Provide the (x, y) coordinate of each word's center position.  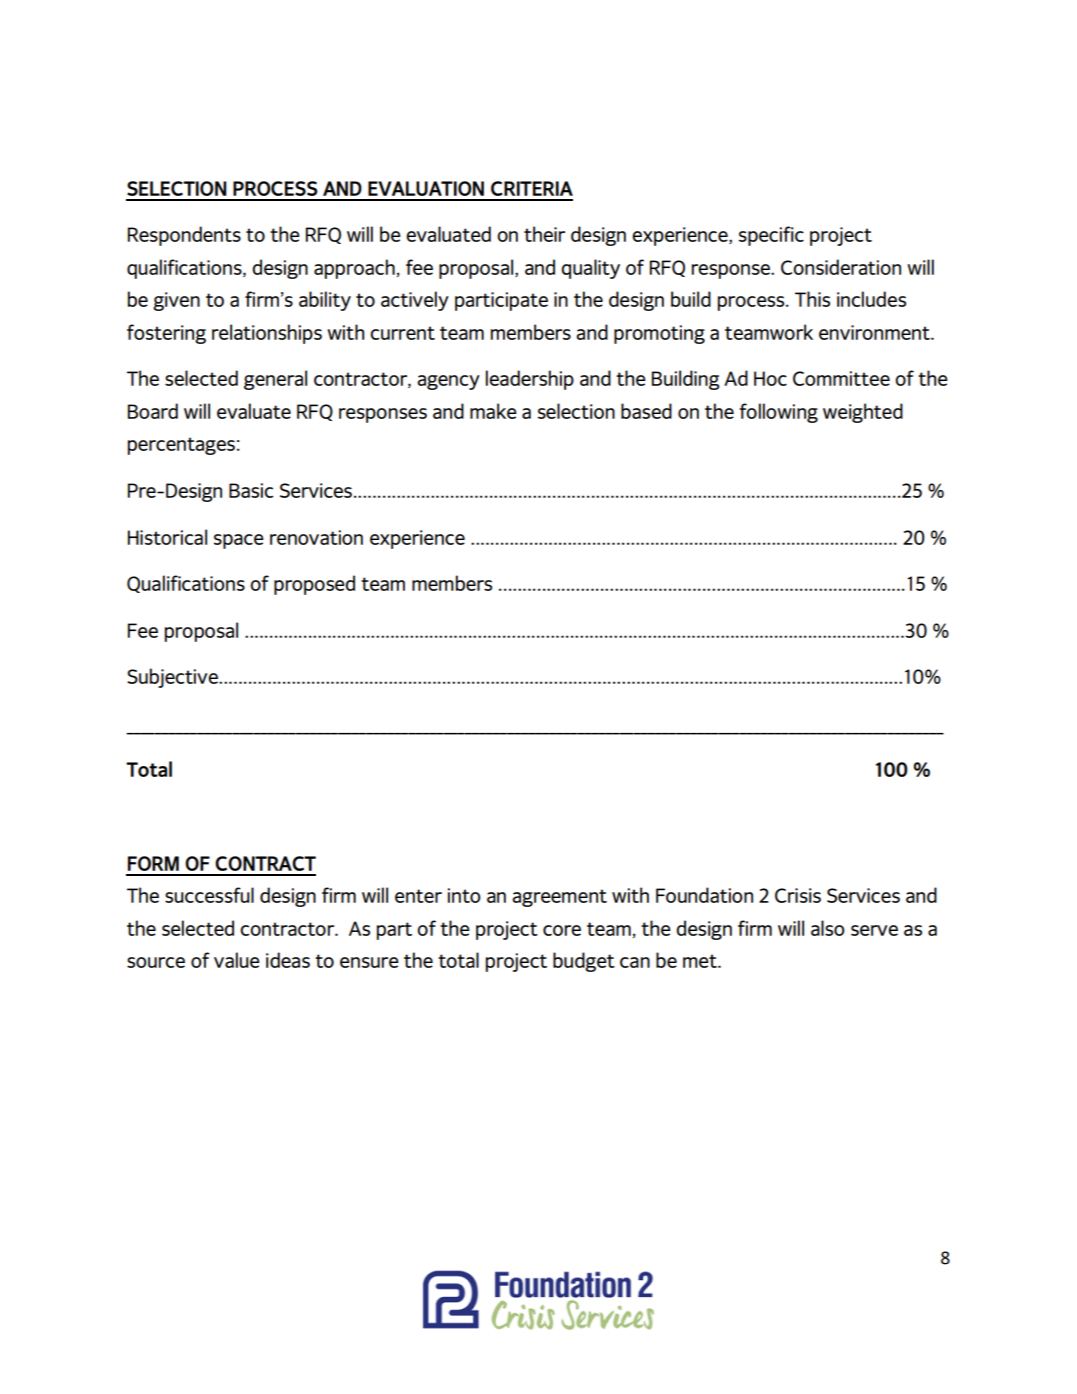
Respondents (184, 236)
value (237, 960)
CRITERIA (532, 188)
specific (771, 236)
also (828, 928)
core (562, 930)
